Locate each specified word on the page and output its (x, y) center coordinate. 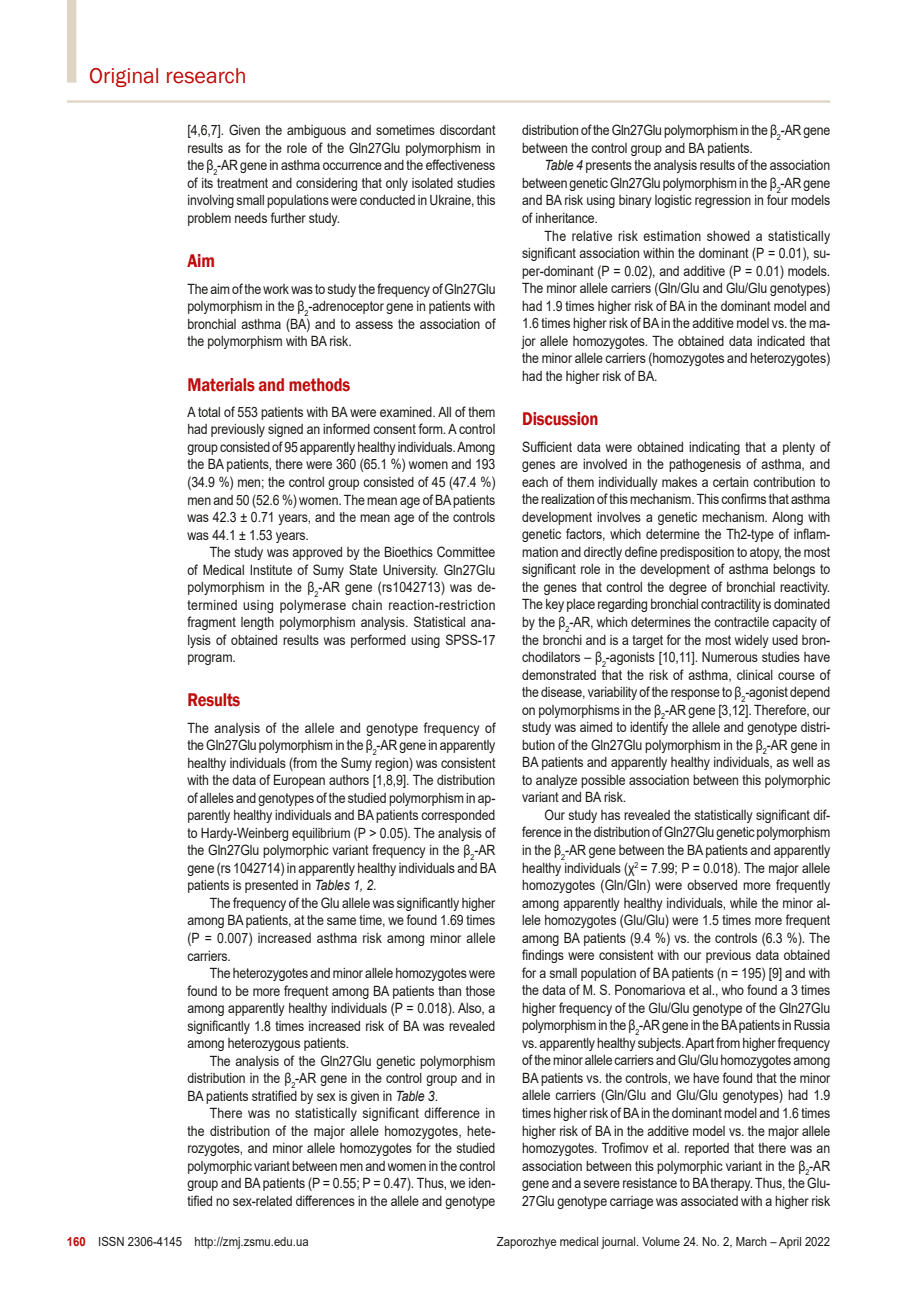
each (535, 482)
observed (712, 885)
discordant (468, 130)
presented (271, 886)
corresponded (458, 816)
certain (730, 482)
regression (723, 201)
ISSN (111, 1241)
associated (709, 1201)
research (206, 76)
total (209, 412)
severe (602, 1184)
